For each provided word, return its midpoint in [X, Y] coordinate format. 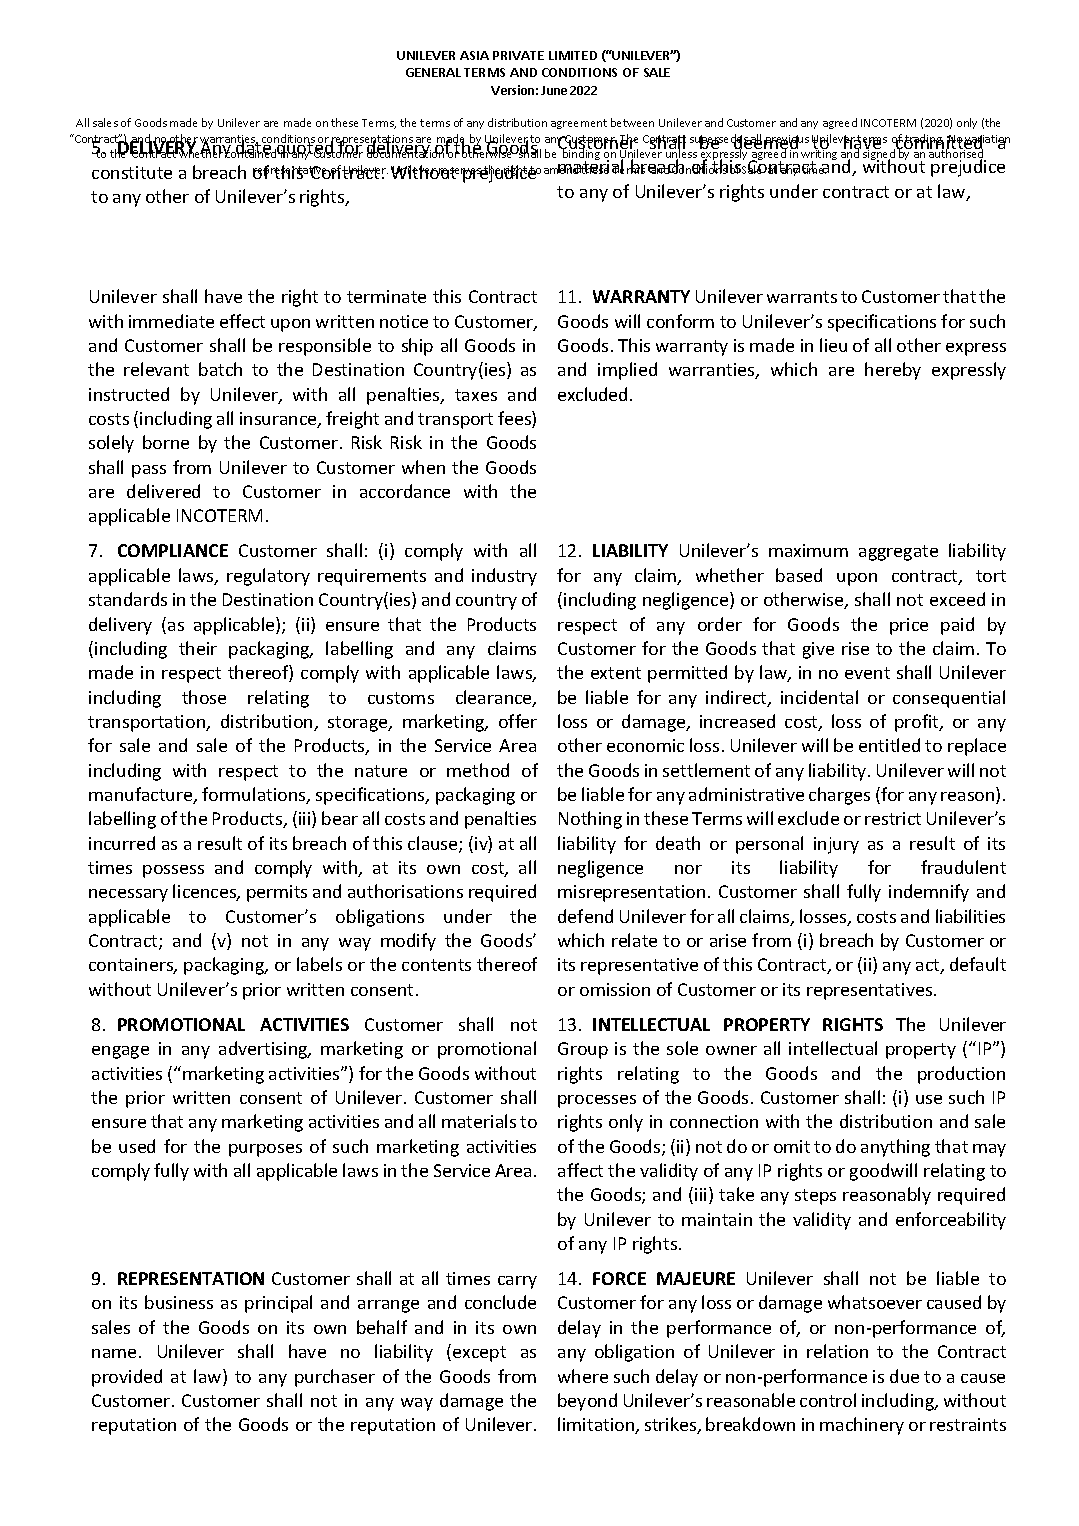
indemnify [929, 893]
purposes [265, 1150]
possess [173, 871]
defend [585, 916]
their [198, 648]
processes [597, 1101]
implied [627, 371]
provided [127, 1378]
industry [504, 577]
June [554, 90]
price [909, 626]
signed [877, 155]
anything [895, 1148]
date [254, 148]
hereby [893, 371]
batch [220, 369]
